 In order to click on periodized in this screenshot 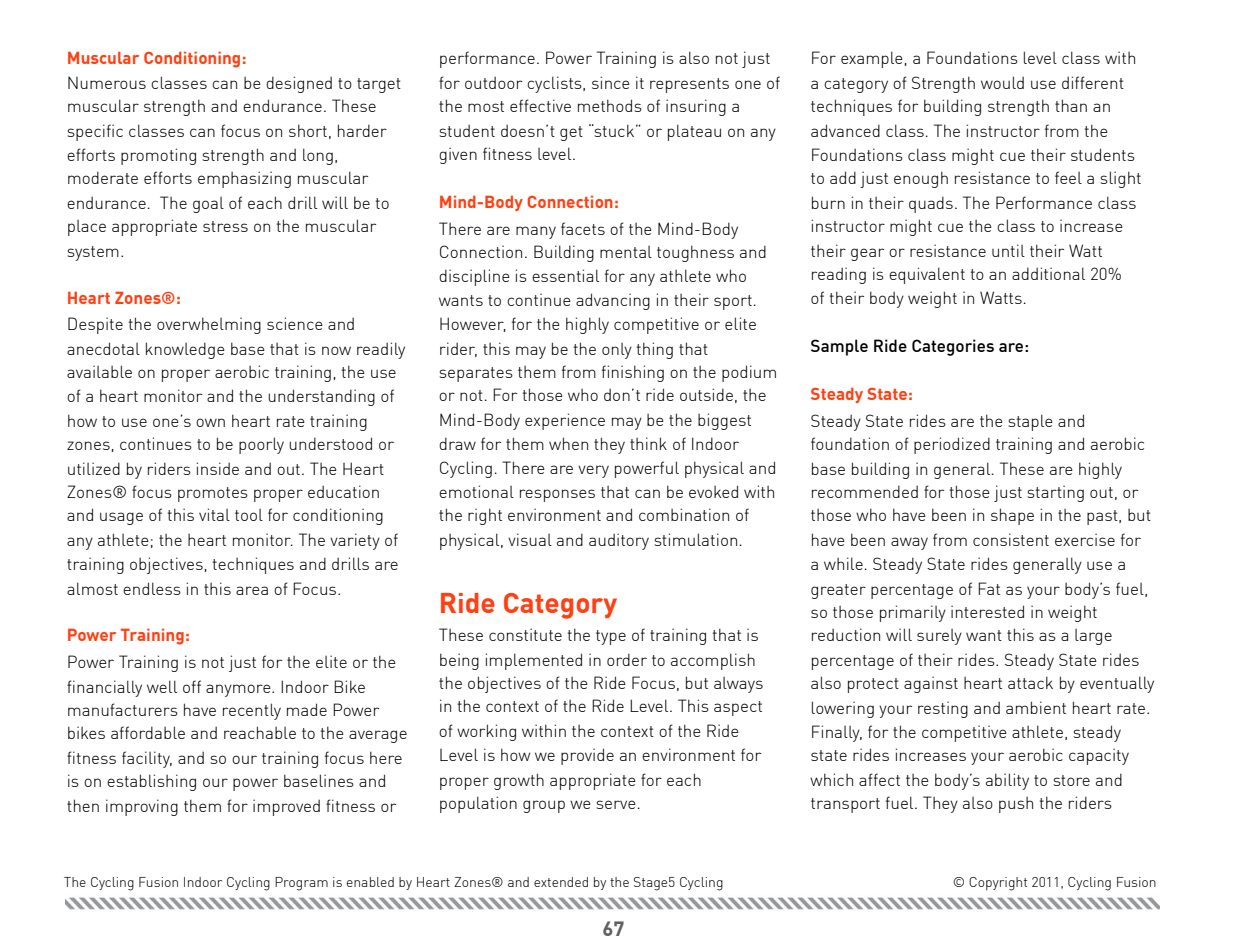, I will do `click(952, 445)`.
